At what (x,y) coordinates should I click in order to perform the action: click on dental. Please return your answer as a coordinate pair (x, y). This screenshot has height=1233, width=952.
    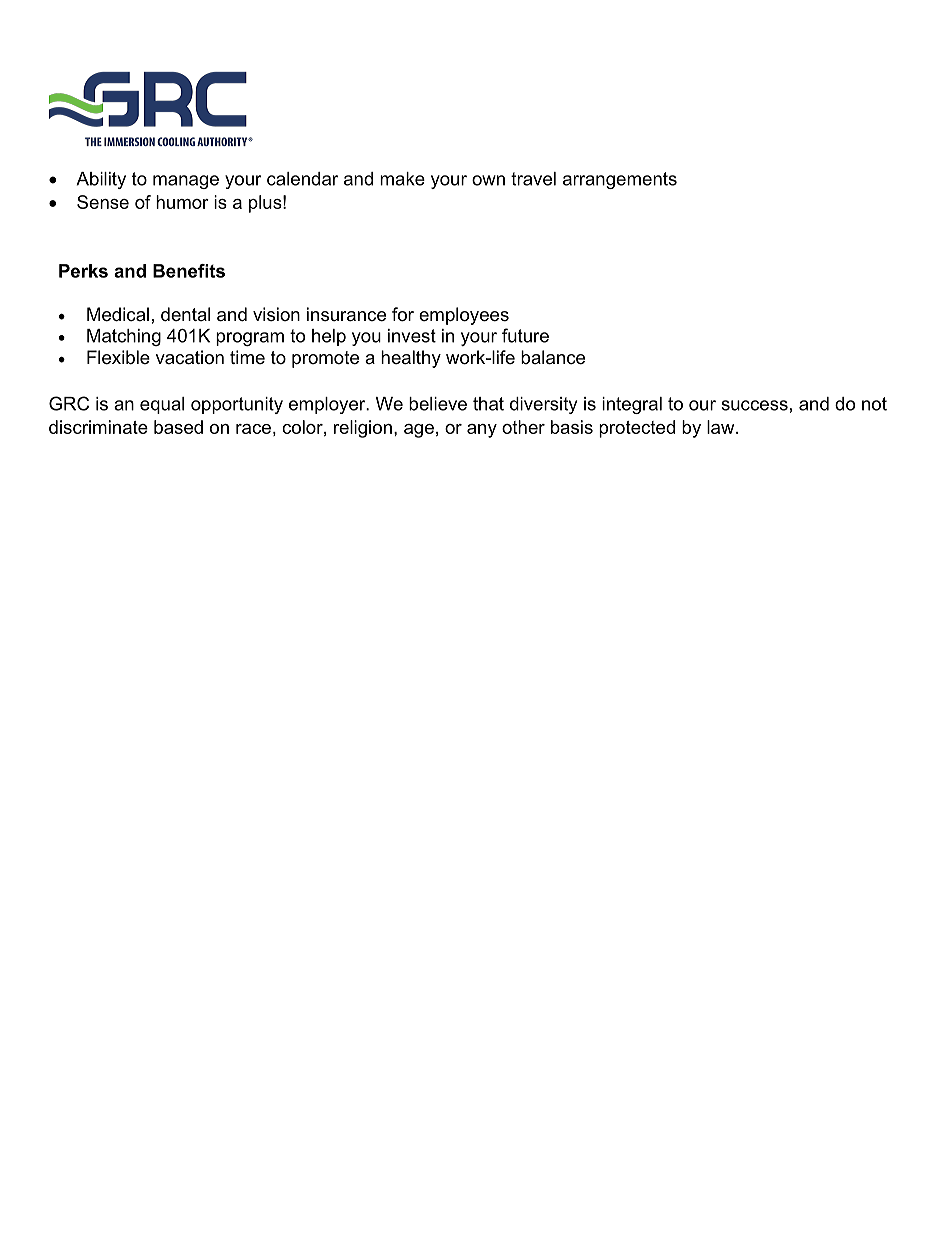
    Looking at the image, I should click on (185, 314).
